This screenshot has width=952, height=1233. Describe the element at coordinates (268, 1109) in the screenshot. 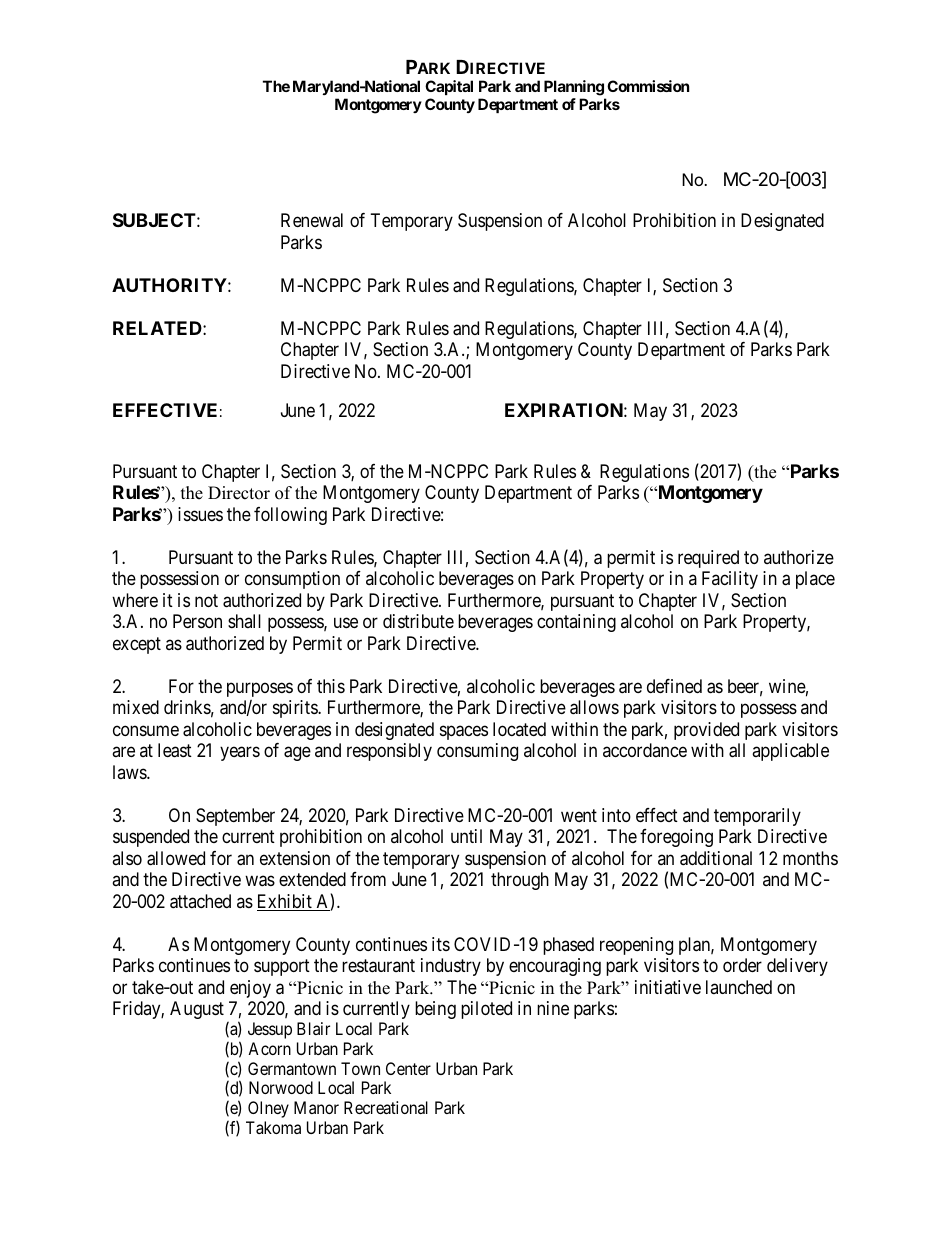

I see `Olney` at that location.
